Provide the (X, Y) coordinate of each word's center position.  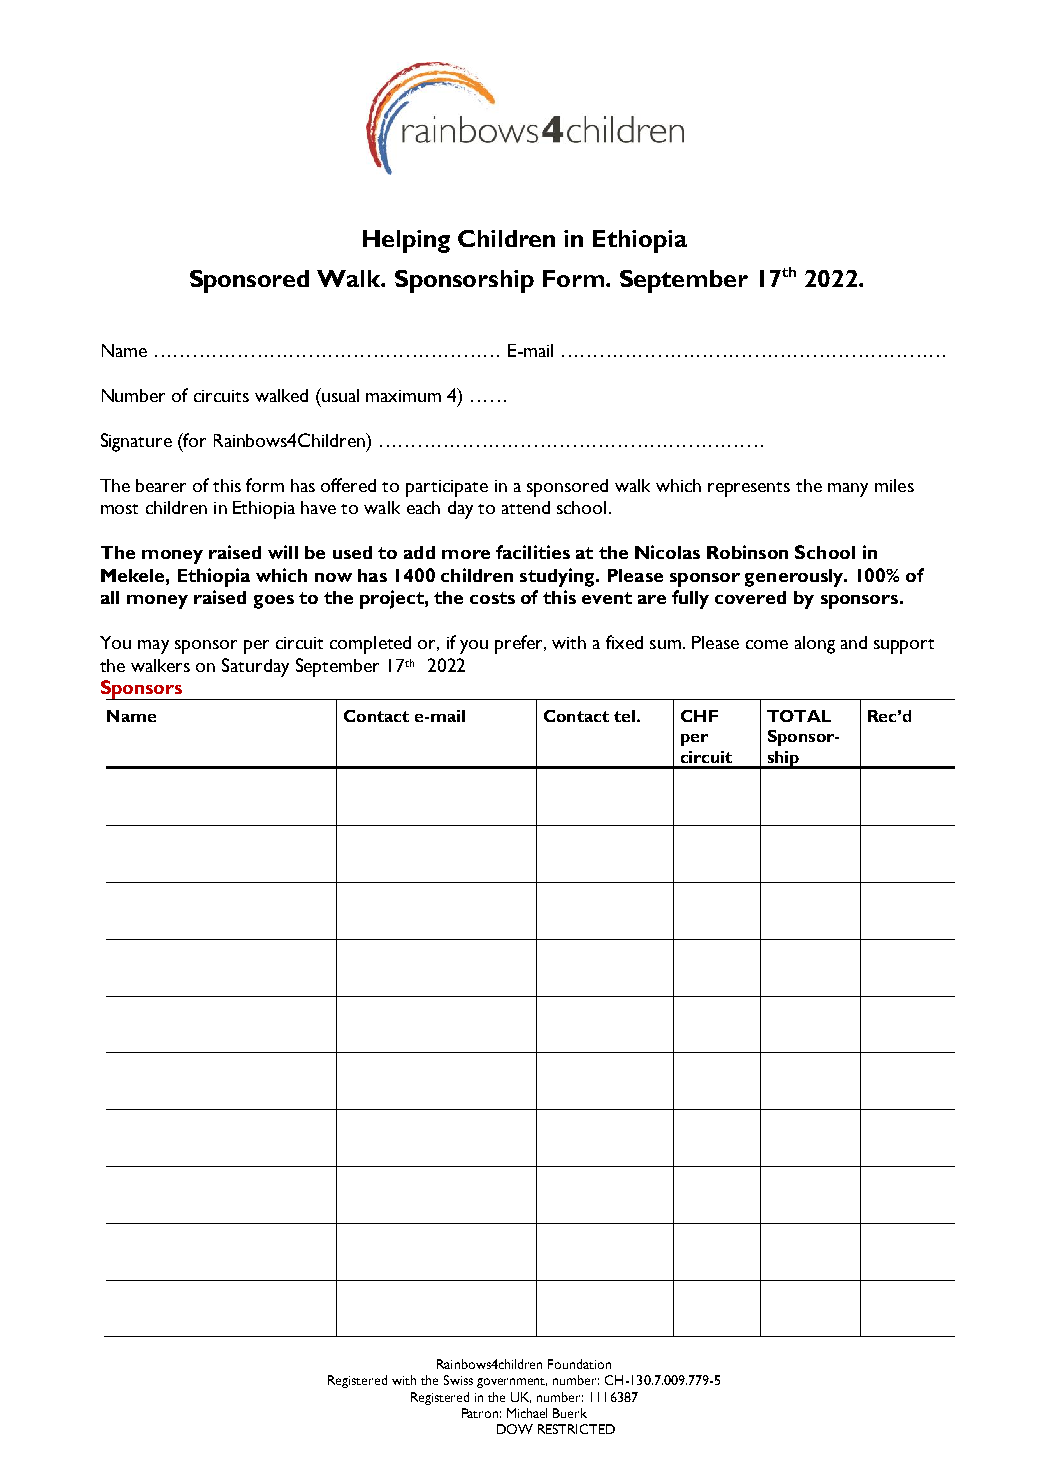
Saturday (255, 667)
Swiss (458, 1380)
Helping (406, 241)
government (512, 1383)
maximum (403, 396)
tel (624, 716)
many (848, 490)
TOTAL (799, 716)
